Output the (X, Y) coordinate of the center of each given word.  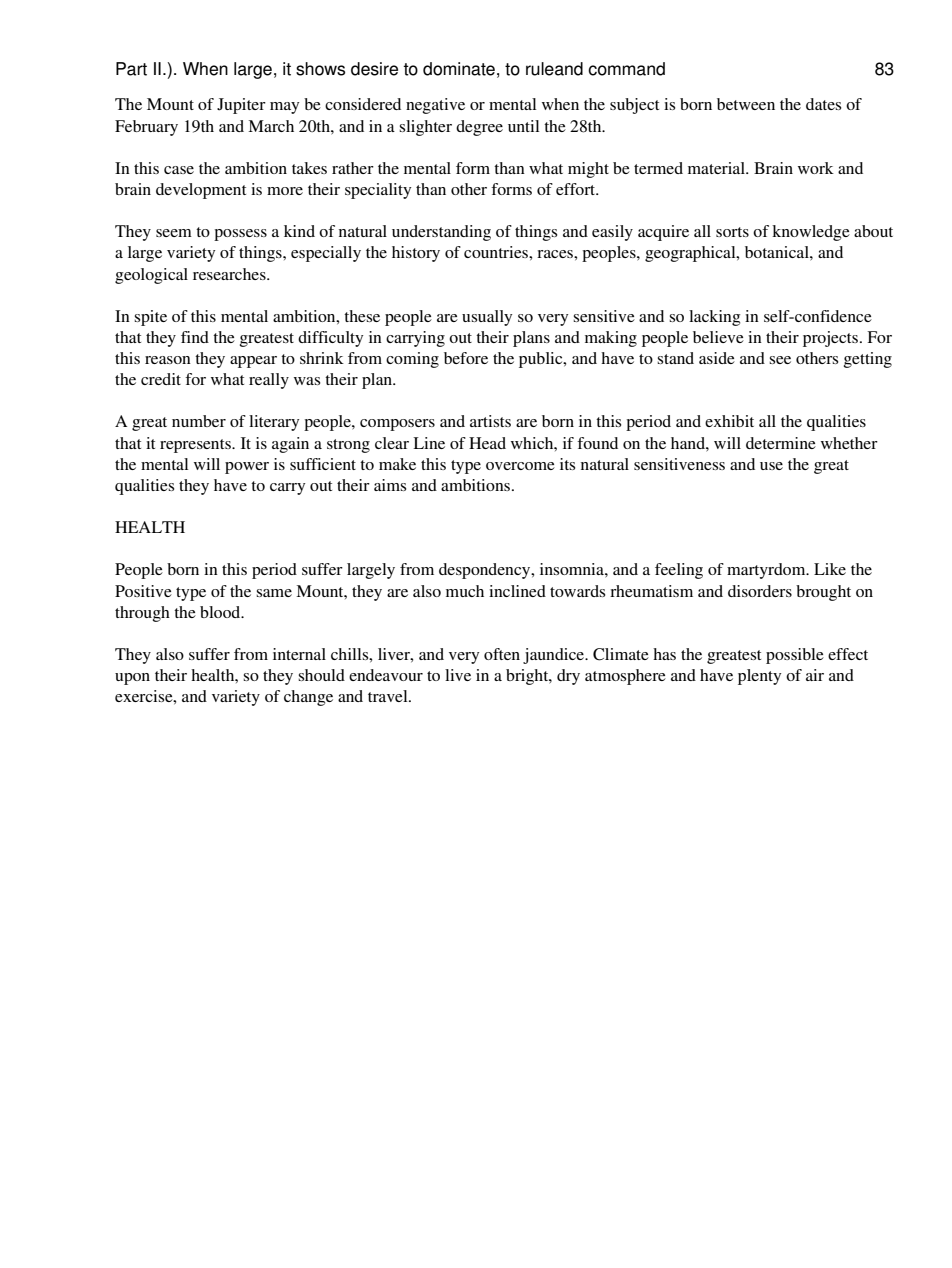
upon (132, 679)
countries (497, 252)
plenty (759, 677)
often (502, 654)
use (771, 466)
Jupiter (241, 106)
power (247, 468)
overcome (520, 466)
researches (230, 274)
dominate (459, 69)
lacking (714, 318)
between (746, 104)
